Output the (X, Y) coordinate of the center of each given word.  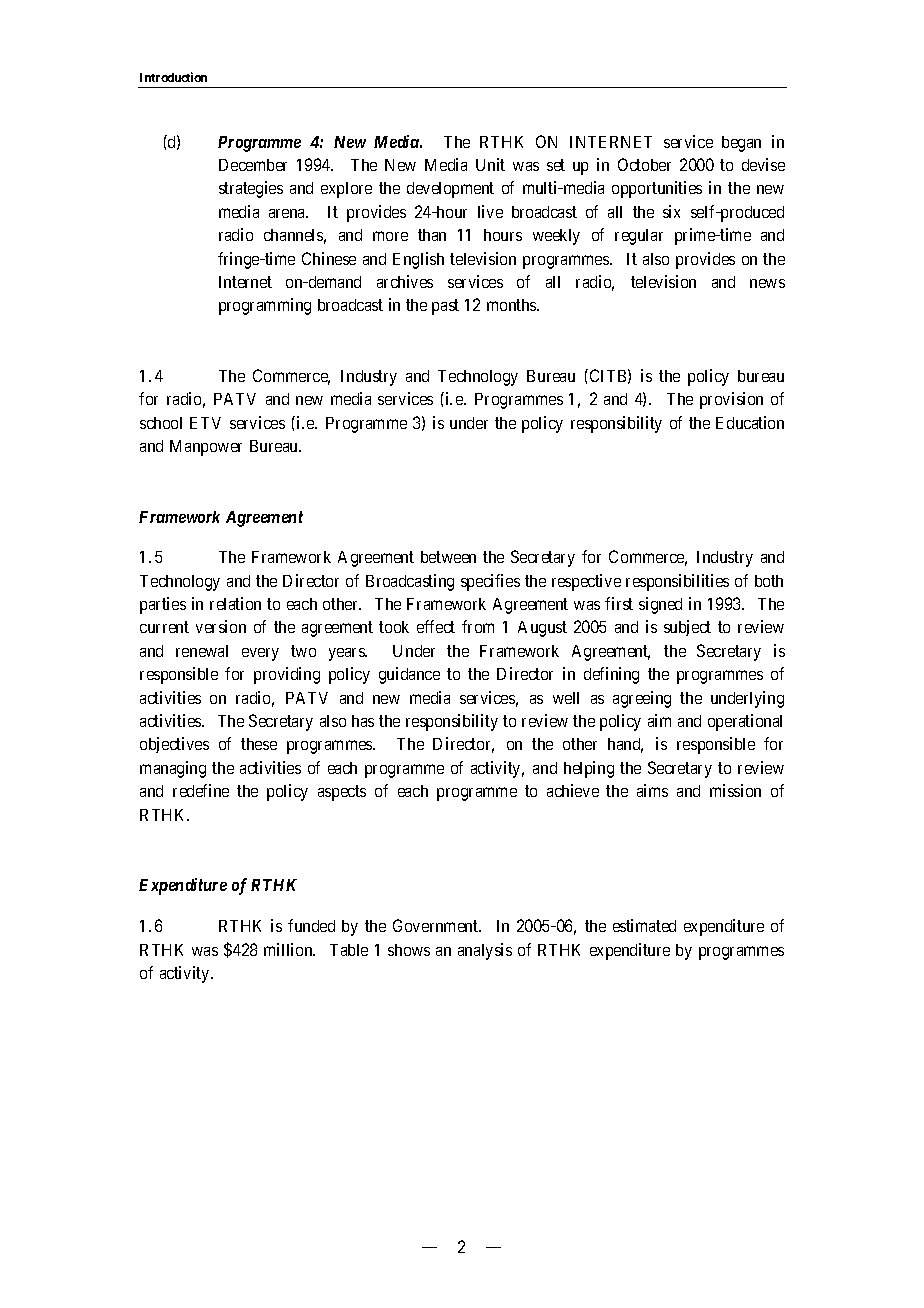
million (289, 949)
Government (437, 925)
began (741, 144)
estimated (644, 925)
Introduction (173, 77)
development (450, 190)
